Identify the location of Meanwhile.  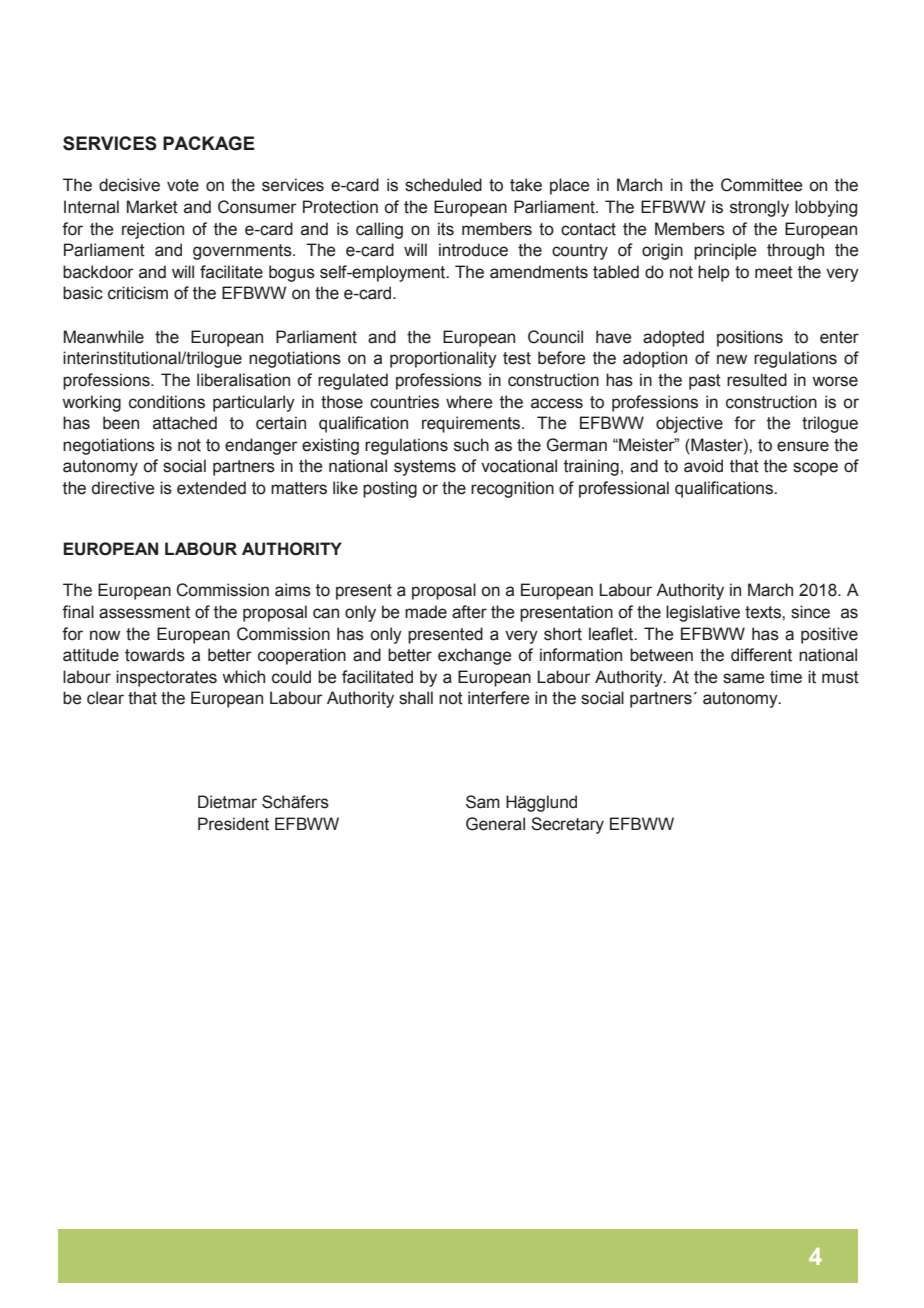
(104, 337).
